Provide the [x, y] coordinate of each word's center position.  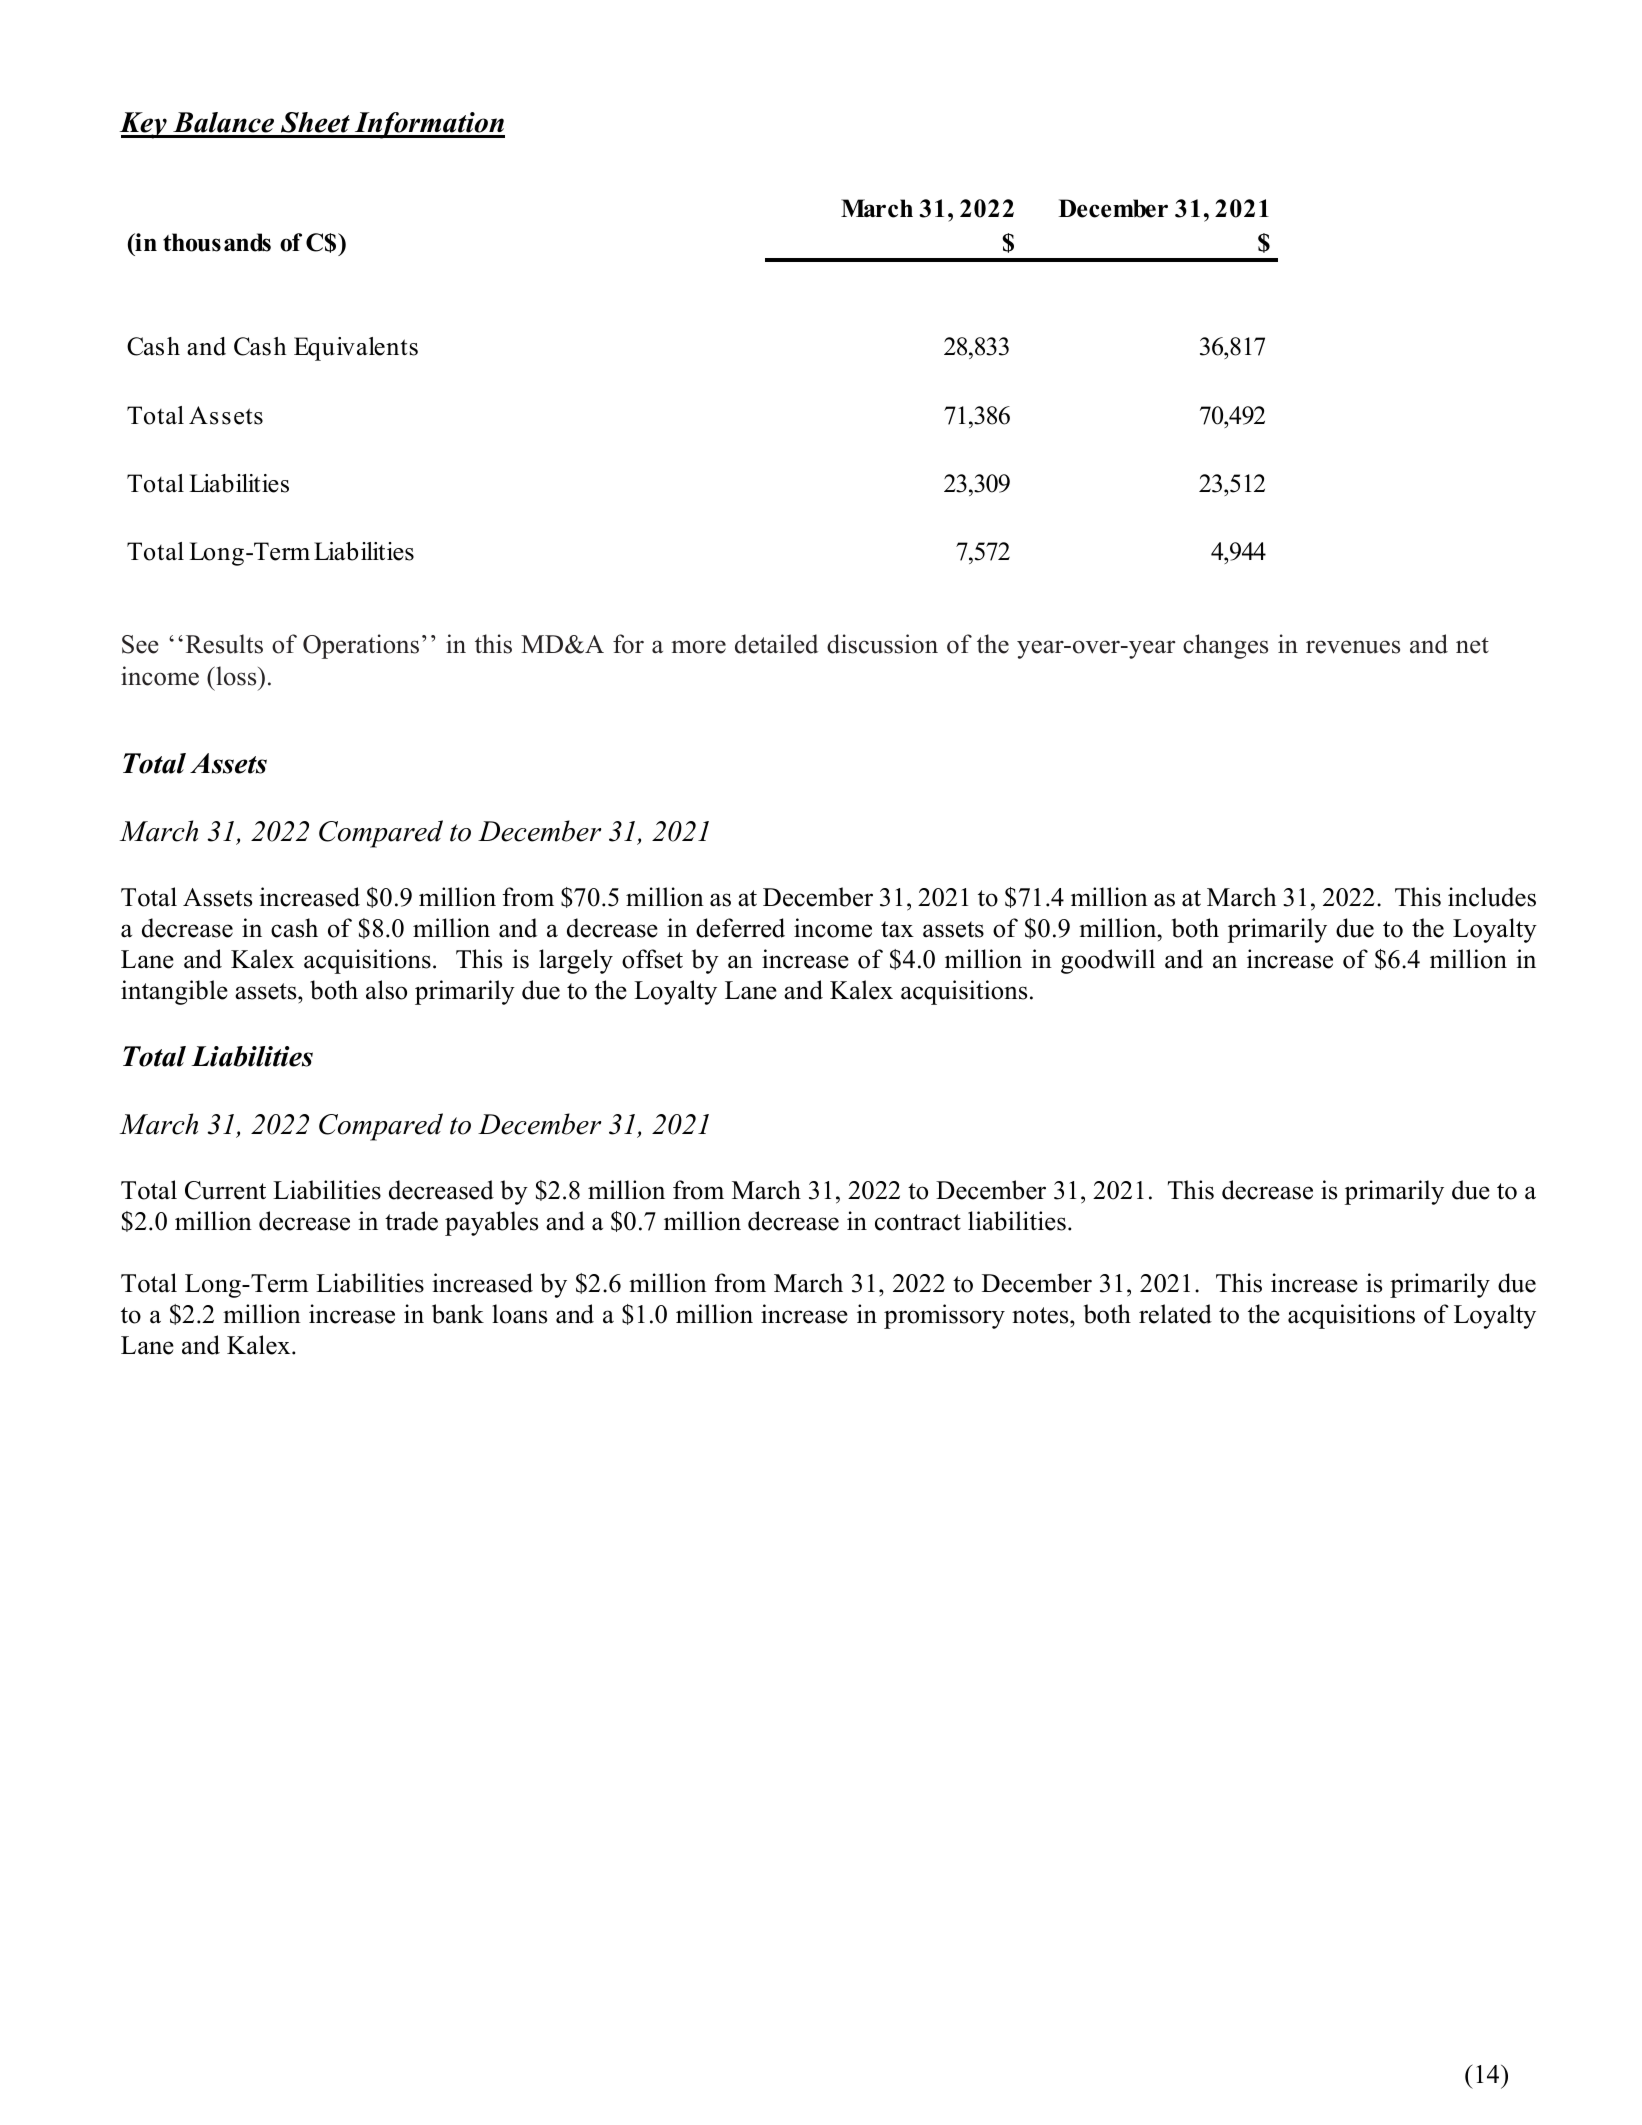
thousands [217, 242]
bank [458, 1314]
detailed [776, 644]
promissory [944, 1316]
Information [428, 125]
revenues [1353, 647]
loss [236, 676]
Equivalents [356, 349]
